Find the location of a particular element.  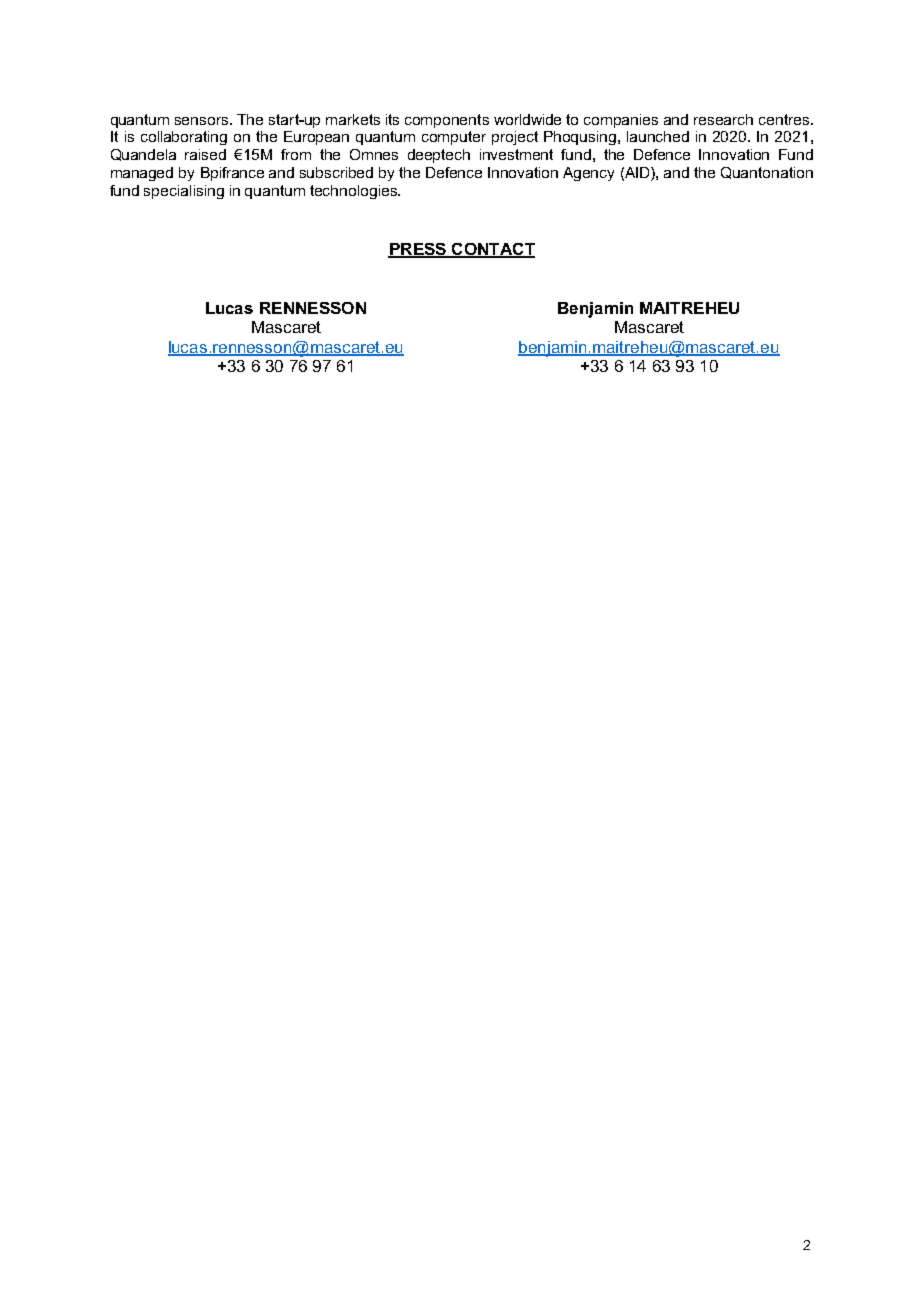

Omnes is located at coordinates (374, 154).
